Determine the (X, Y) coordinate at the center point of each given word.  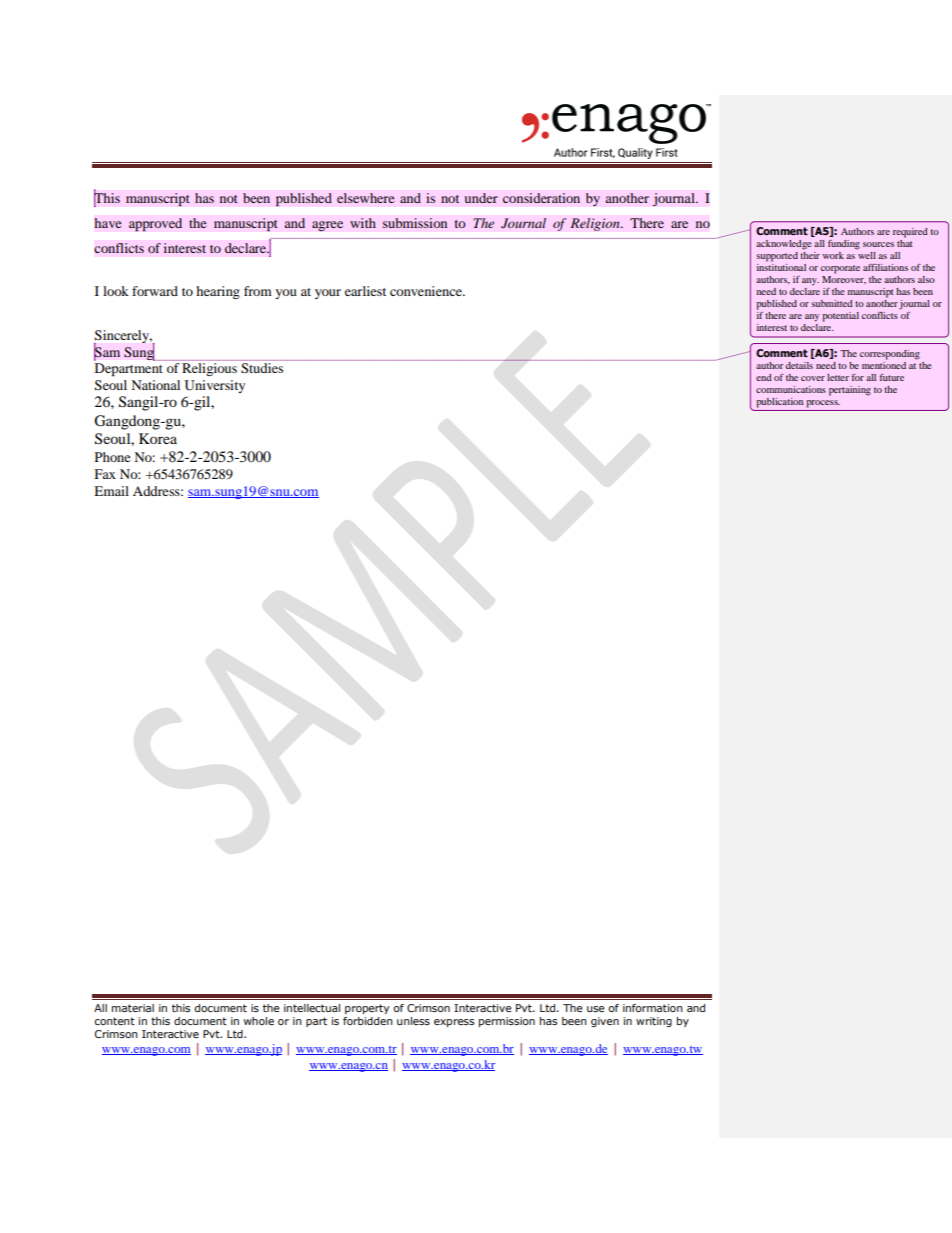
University (215, 386)
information (653, 1008)
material (133, 1008)
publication (779, 403)
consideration (541, 198)
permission (507, 1022)
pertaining (850, 391)
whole (259, 1021)
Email (111, 491)
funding (844, 245)
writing (654, 1022)
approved (155, 225)
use (596, 1009)
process (823, 404)
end (764, 377)
